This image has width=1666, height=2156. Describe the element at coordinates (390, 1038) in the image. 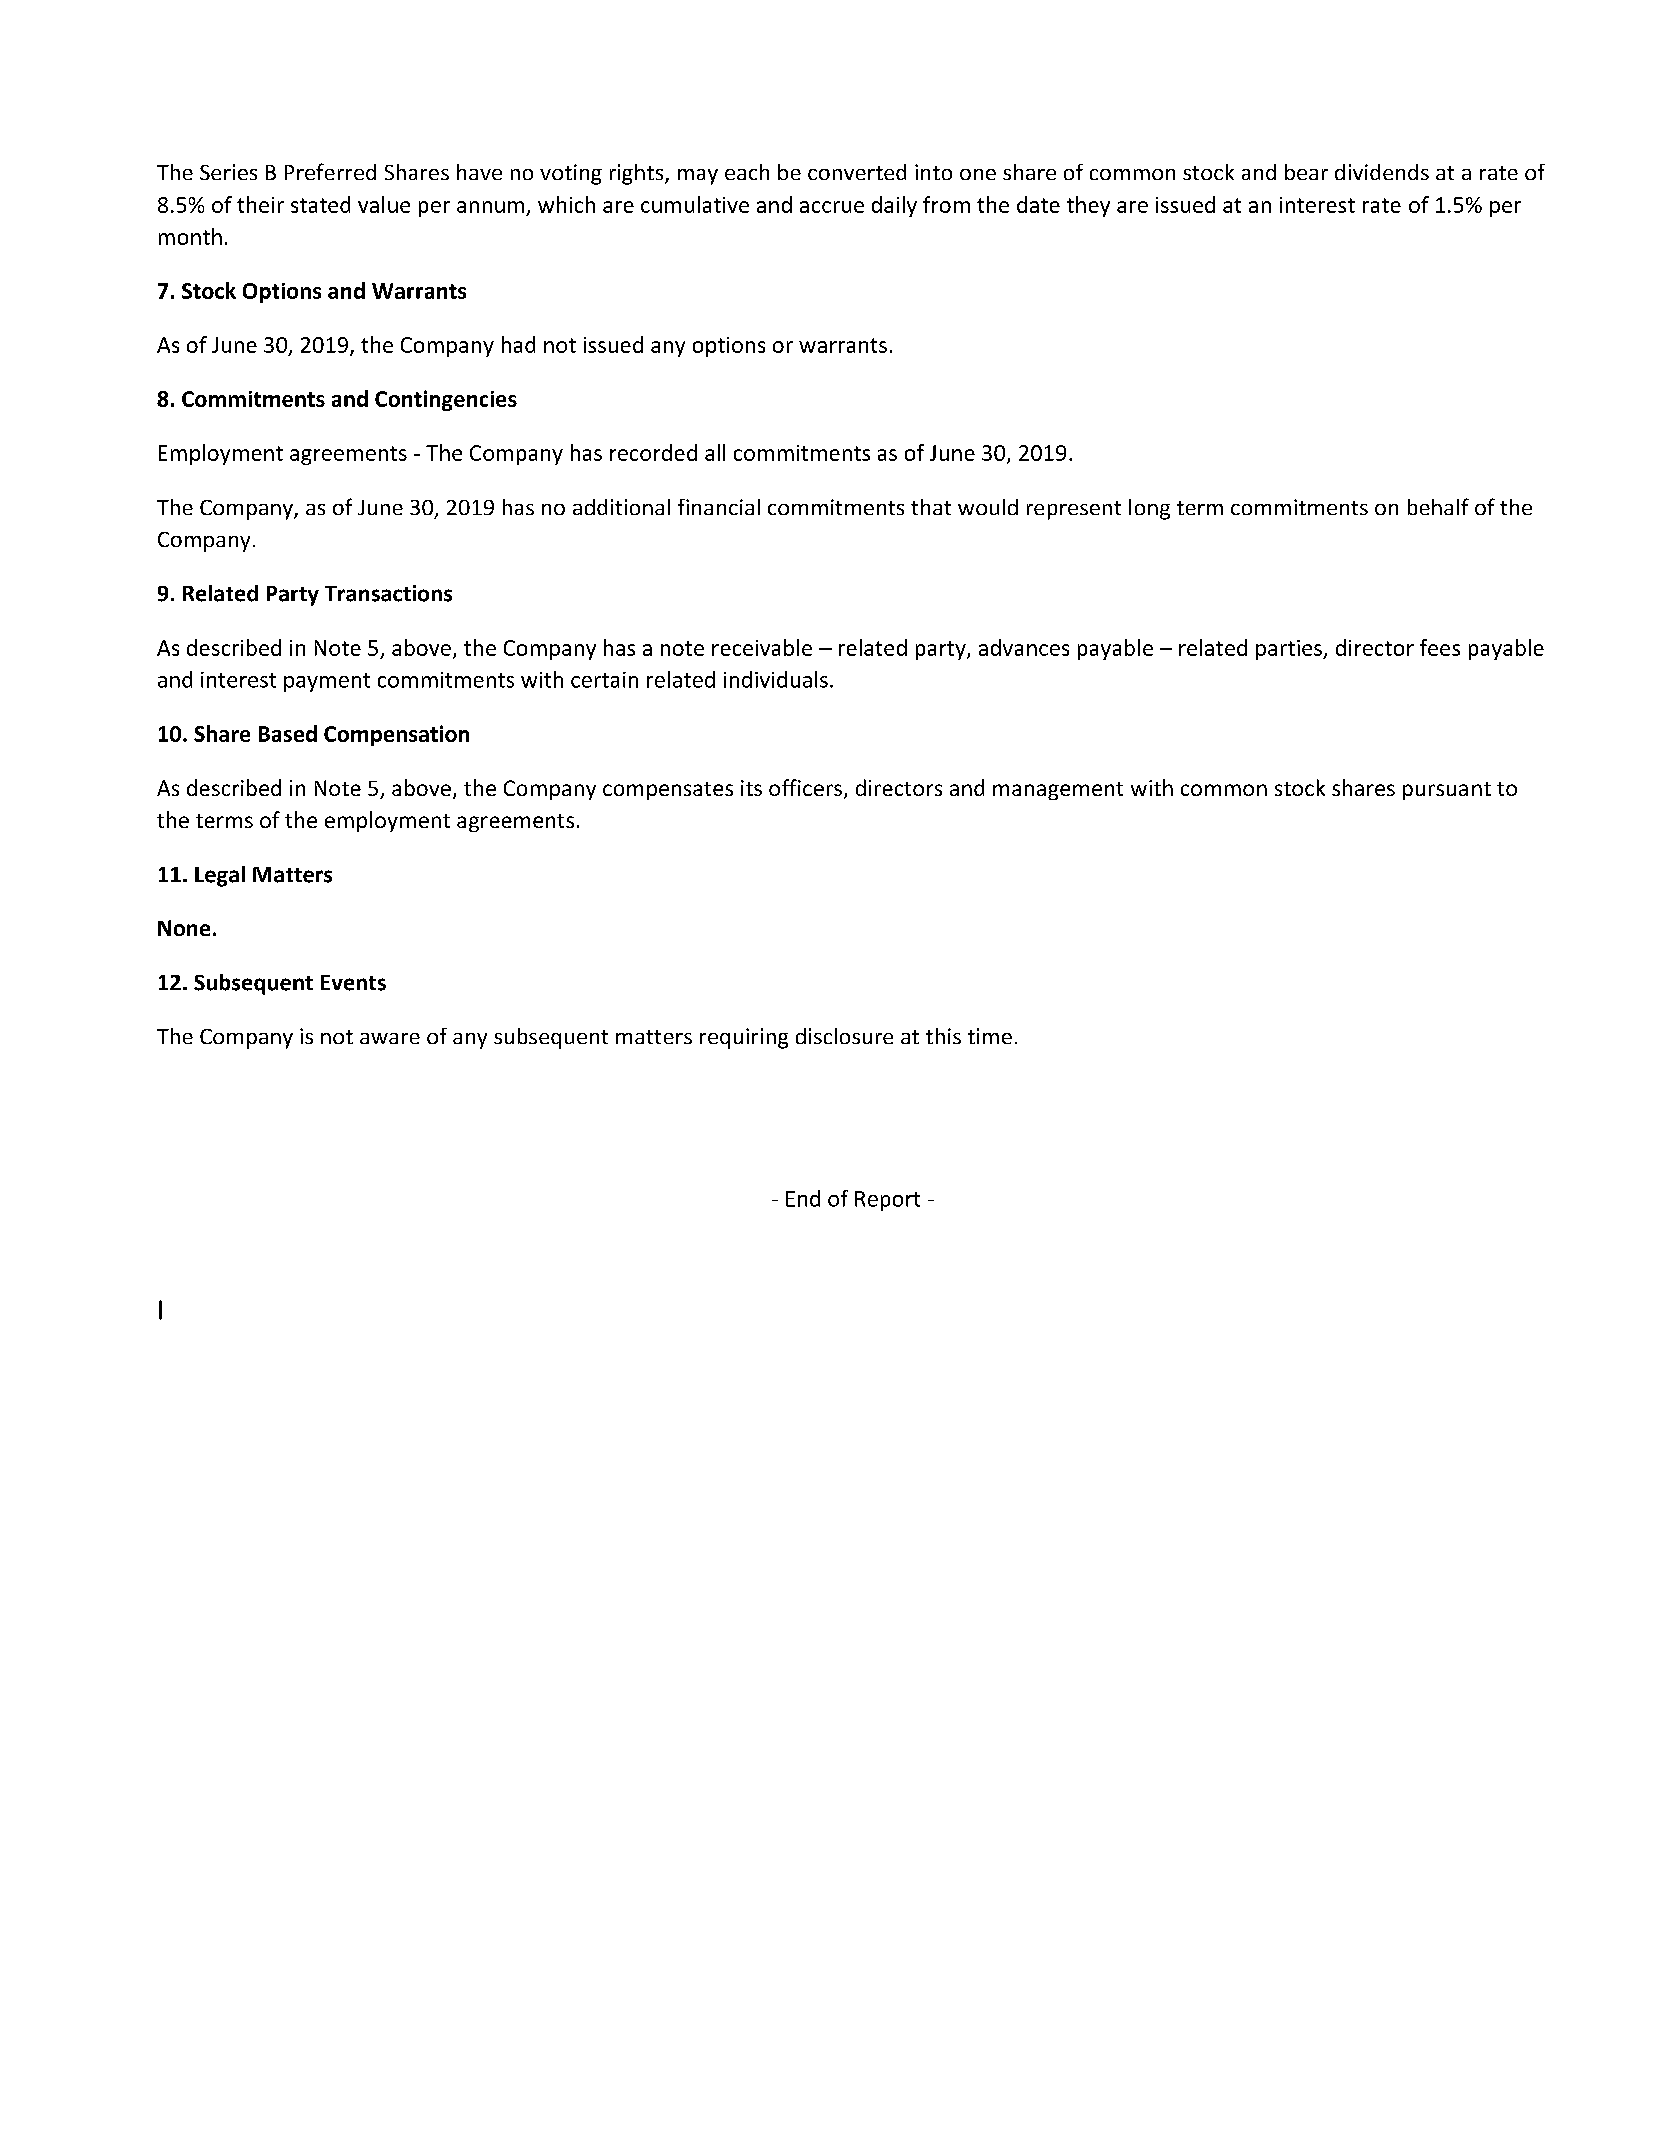

I see `aware` at that location.
